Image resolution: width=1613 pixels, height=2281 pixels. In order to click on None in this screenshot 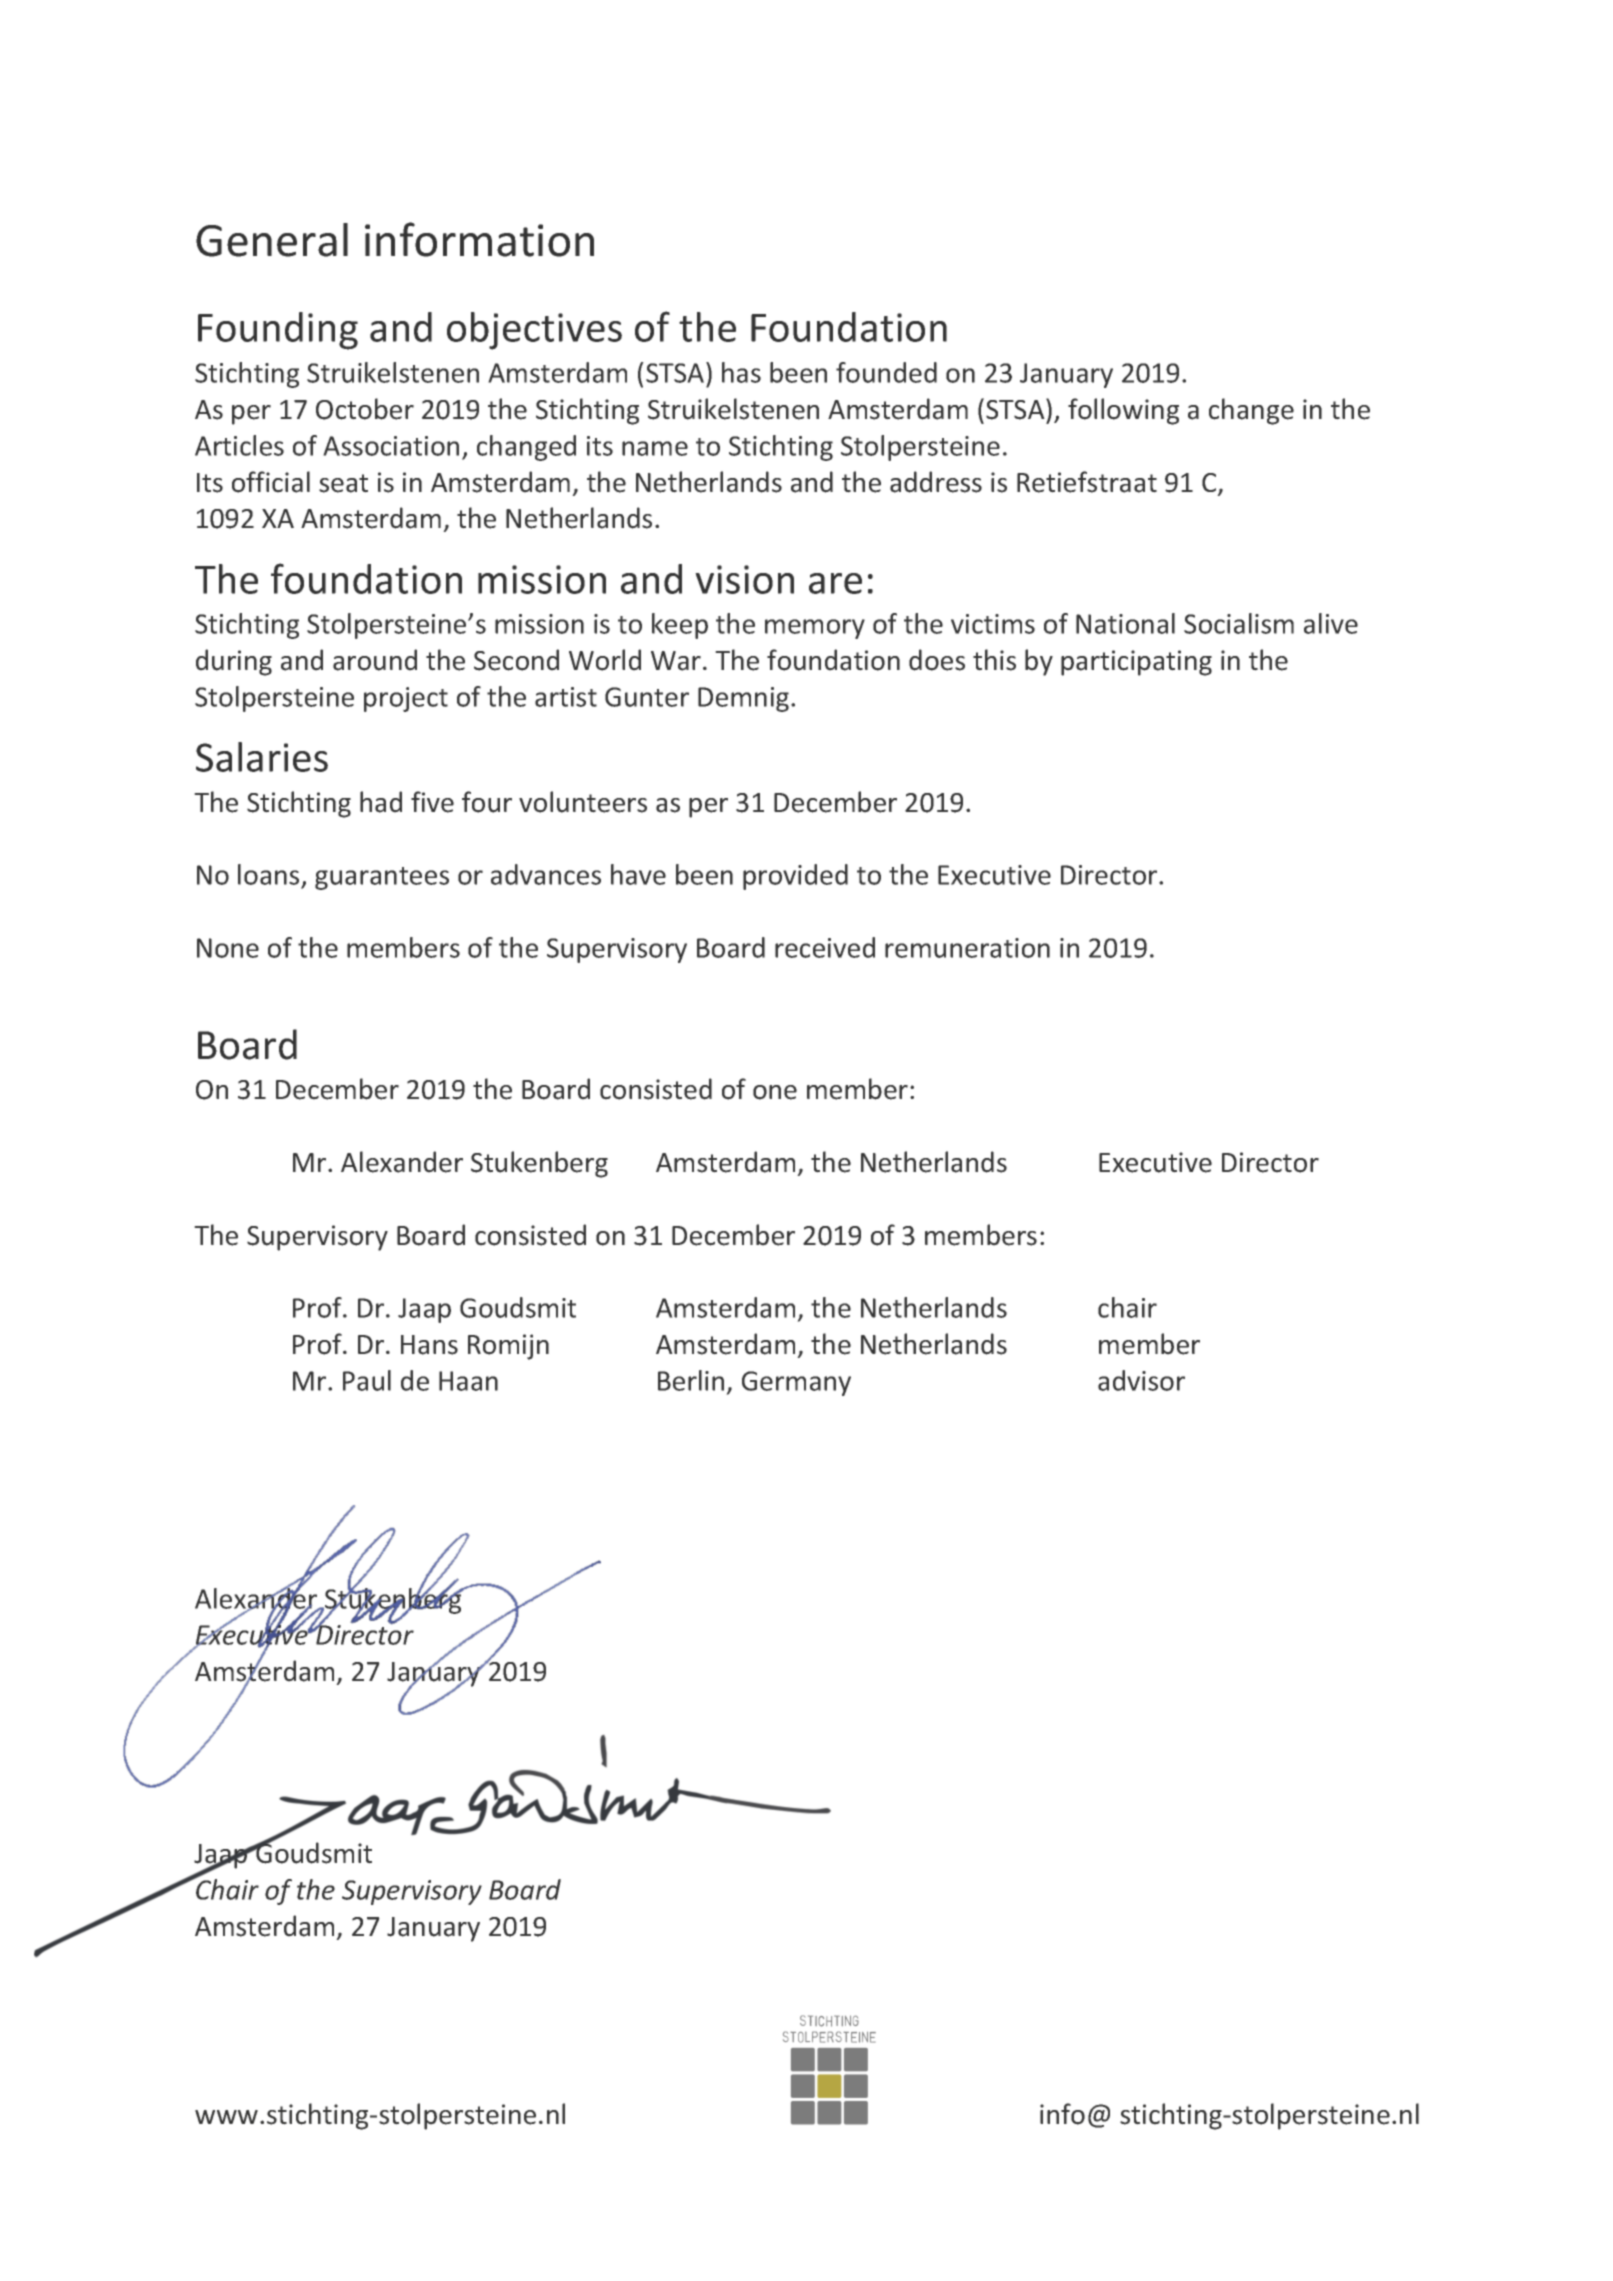, I will do `click(228, 948)`.
